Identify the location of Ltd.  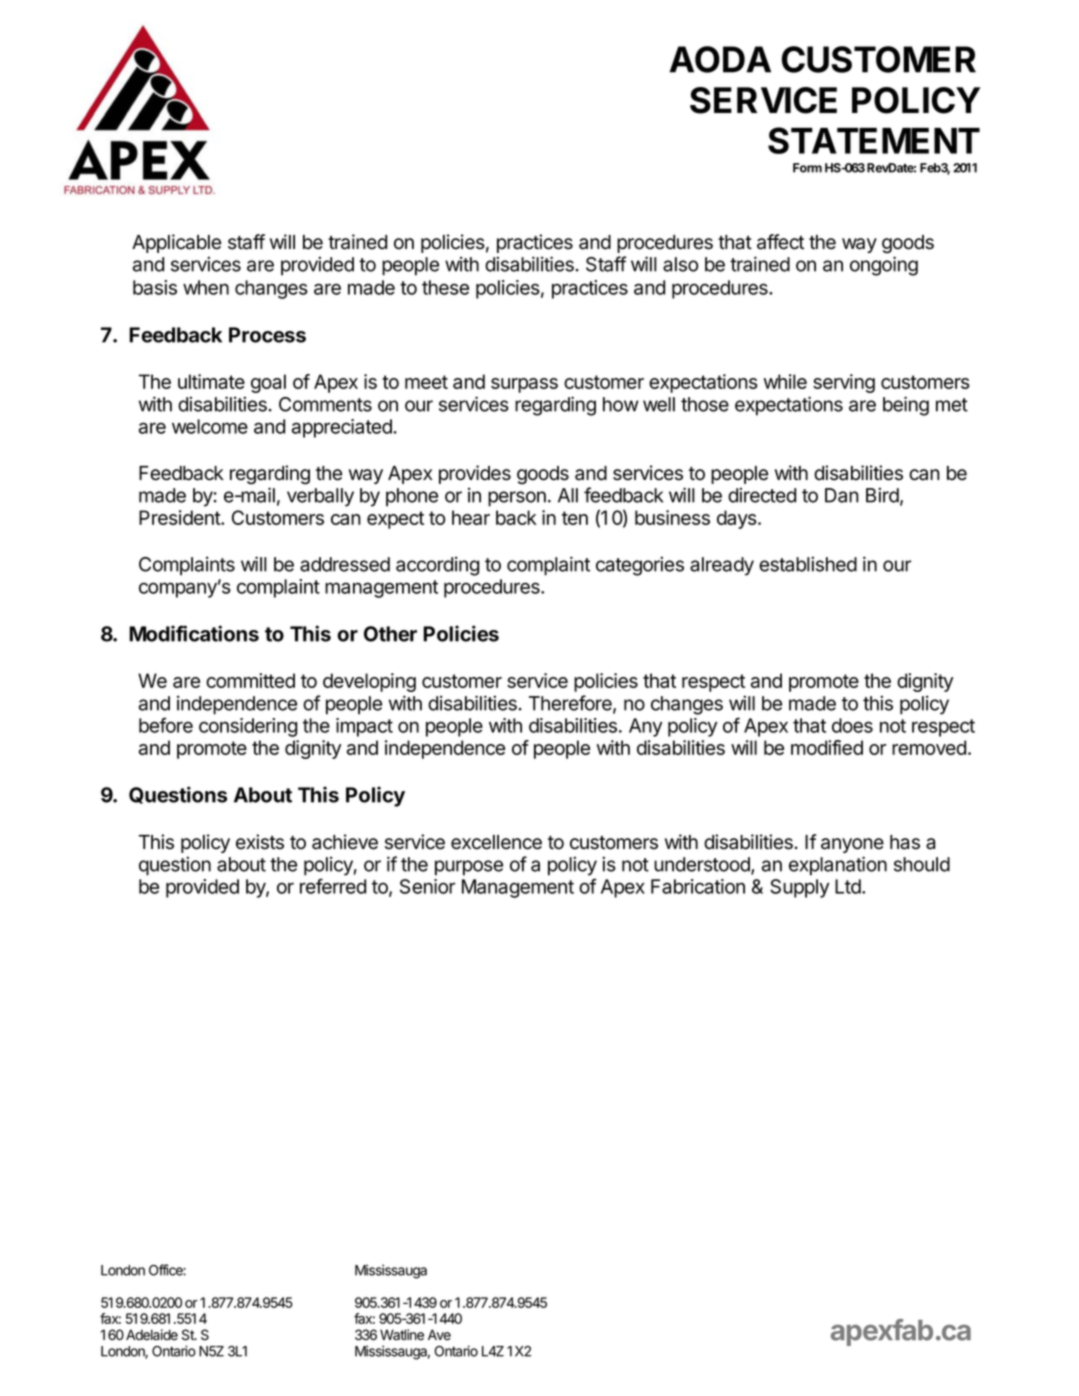
(849, 886).
